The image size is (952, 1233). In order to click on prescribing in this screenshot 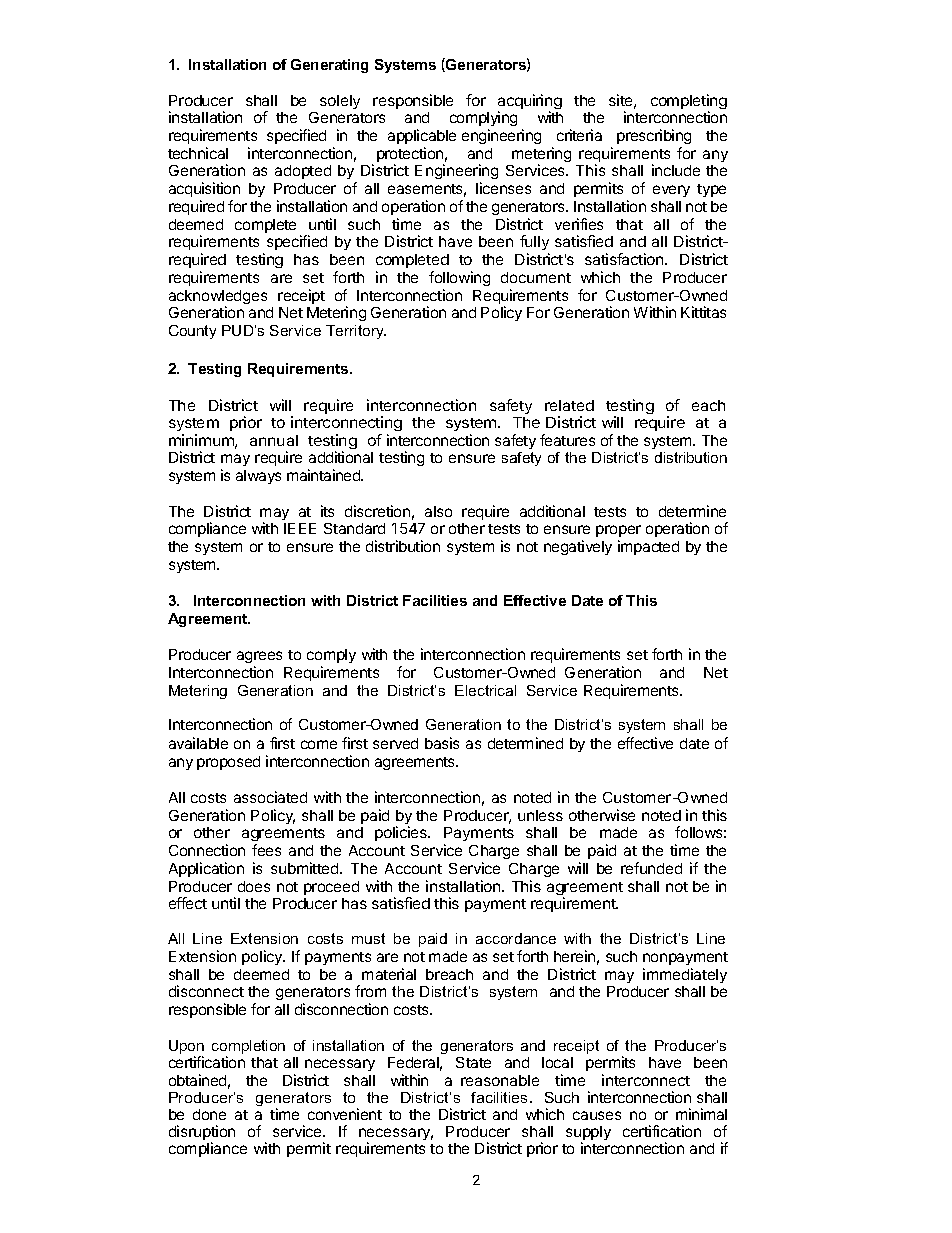, I will do `click(654, 136)`.
